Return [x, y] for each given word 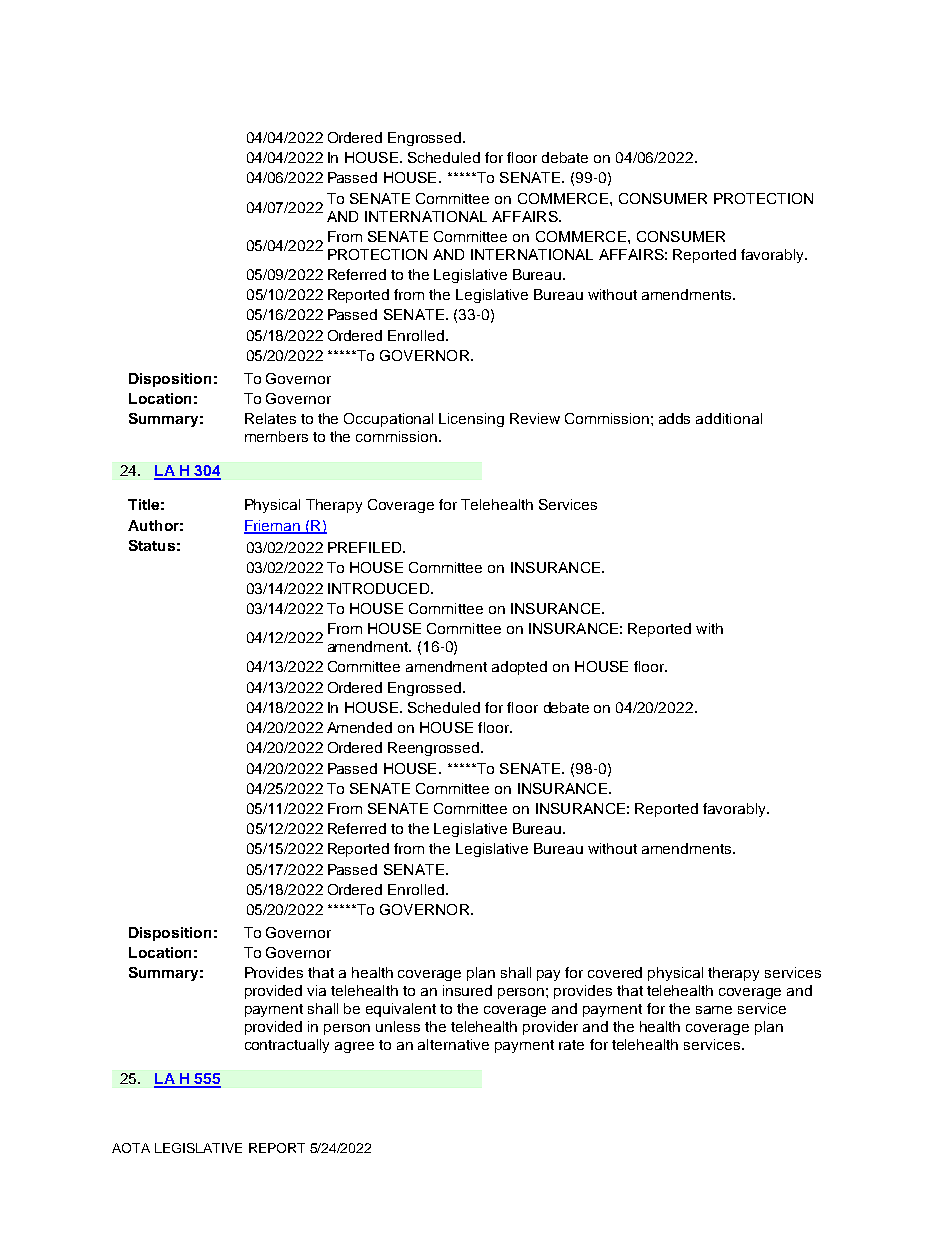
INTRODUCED [380, 588]
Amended [359, 727]
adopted [519, 668]
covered [615, 972]
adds [674, 418]
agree [354, 1047]
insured [467, 990]
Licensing [471, 420]
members [276, 436]
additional [729, 418]
